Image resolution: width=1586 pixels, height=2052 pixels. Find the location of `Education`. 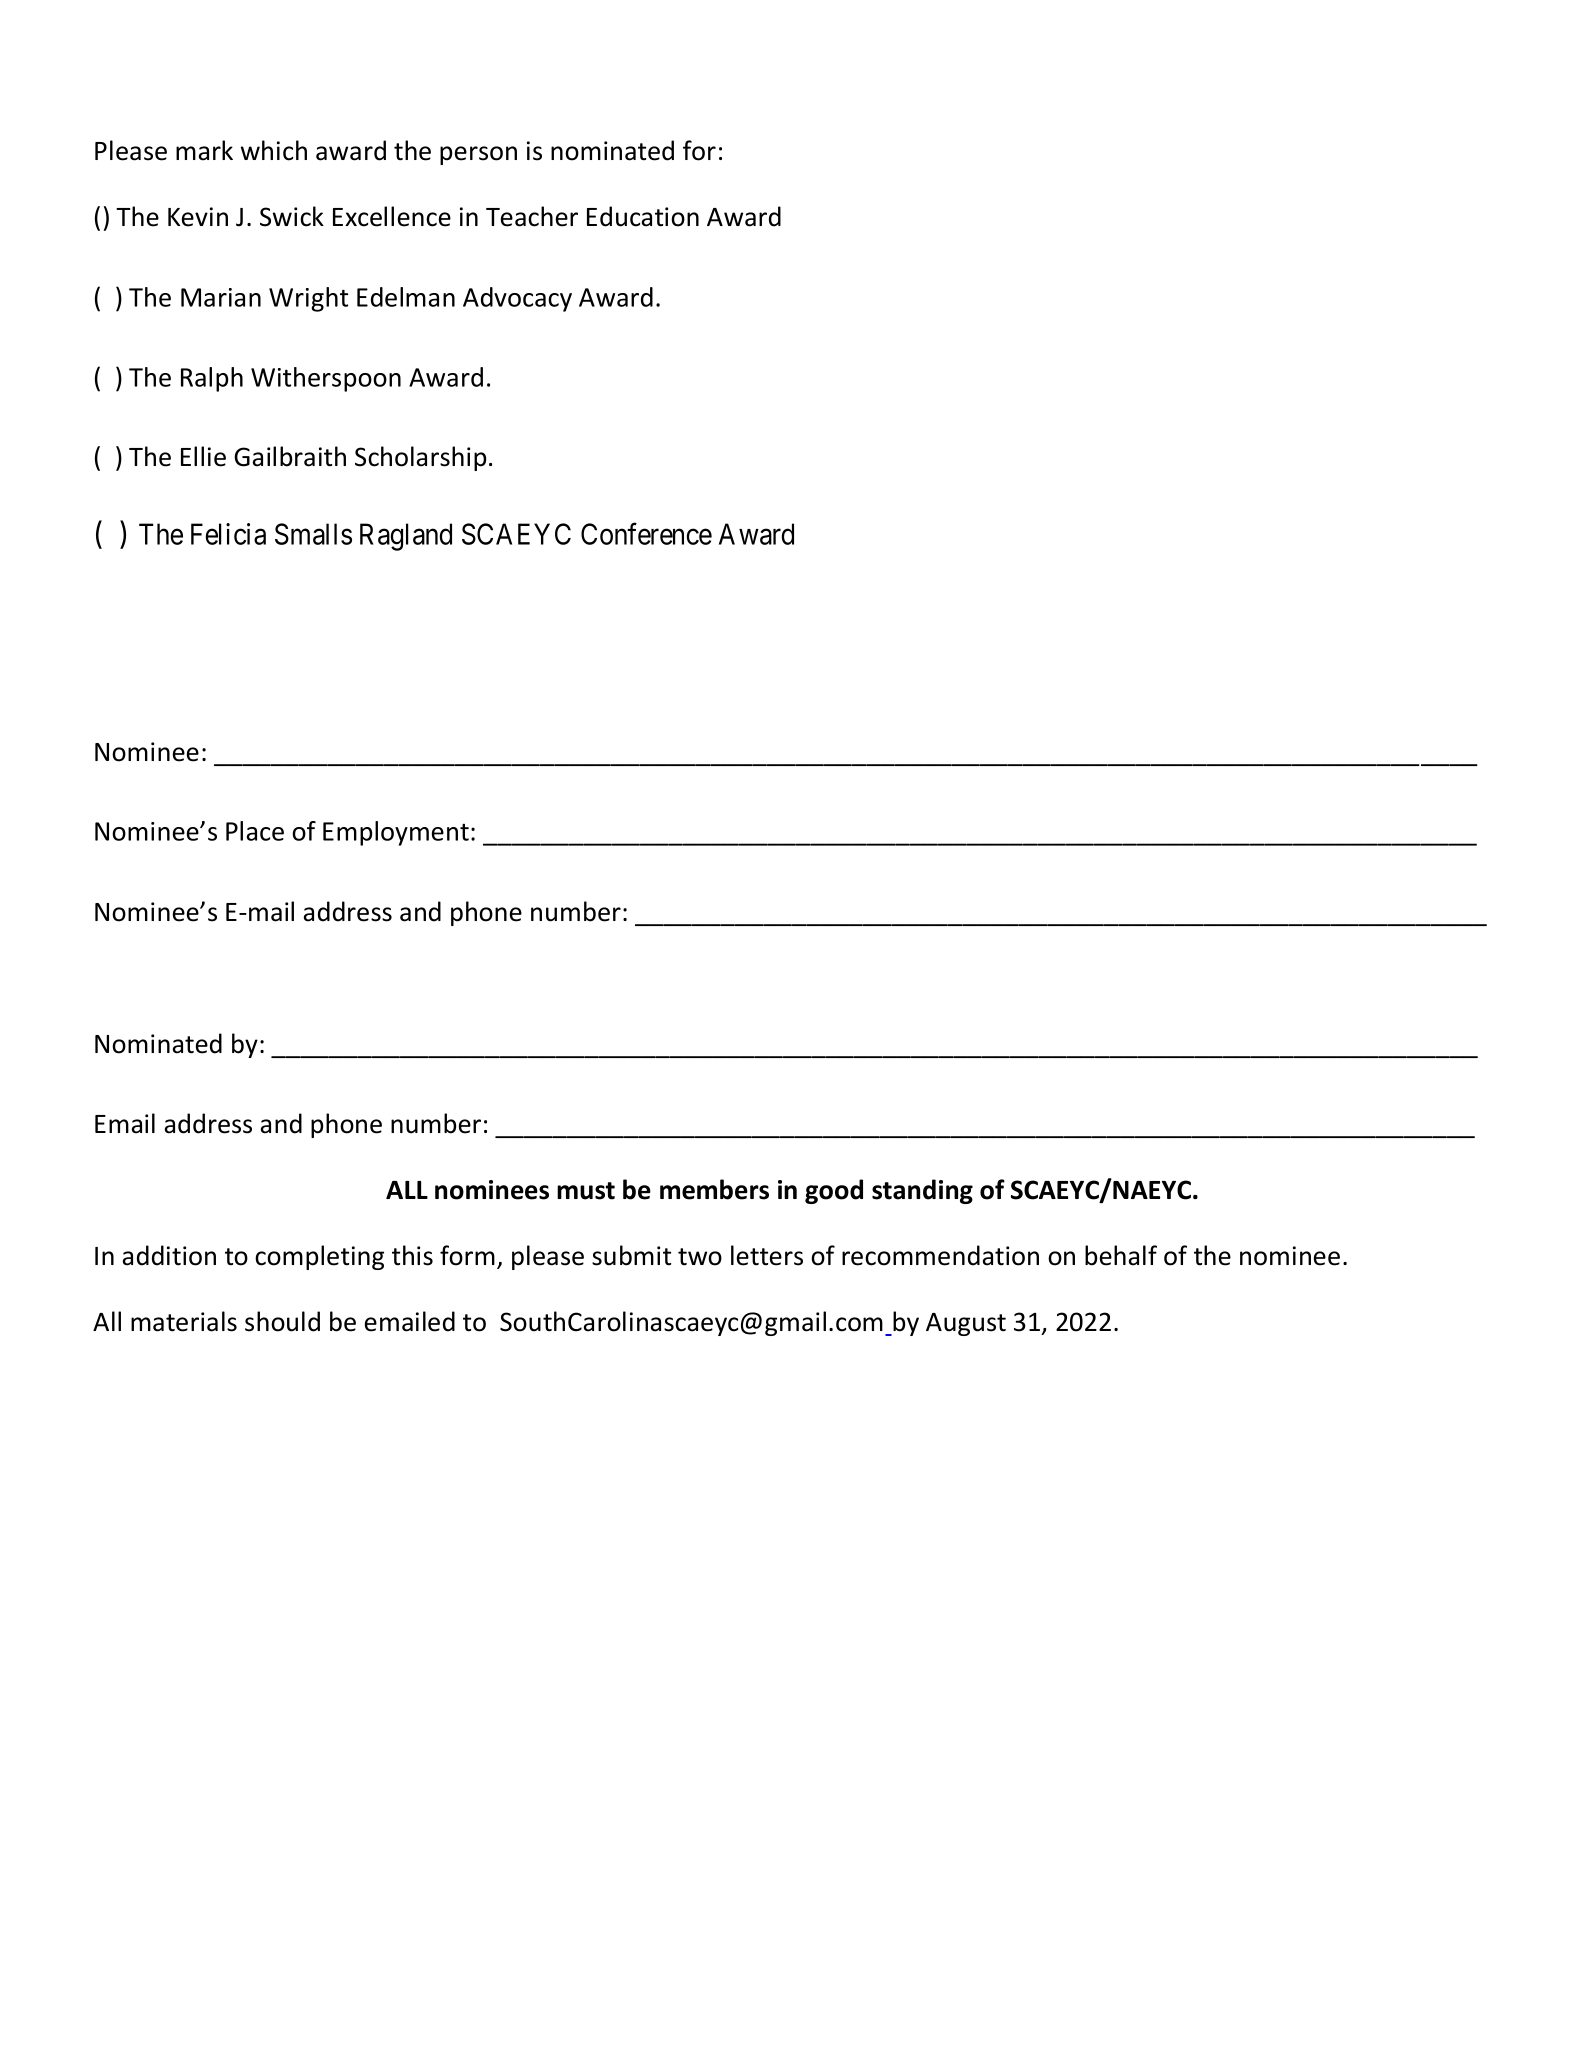

Education is located at coordinates (643, 216).
